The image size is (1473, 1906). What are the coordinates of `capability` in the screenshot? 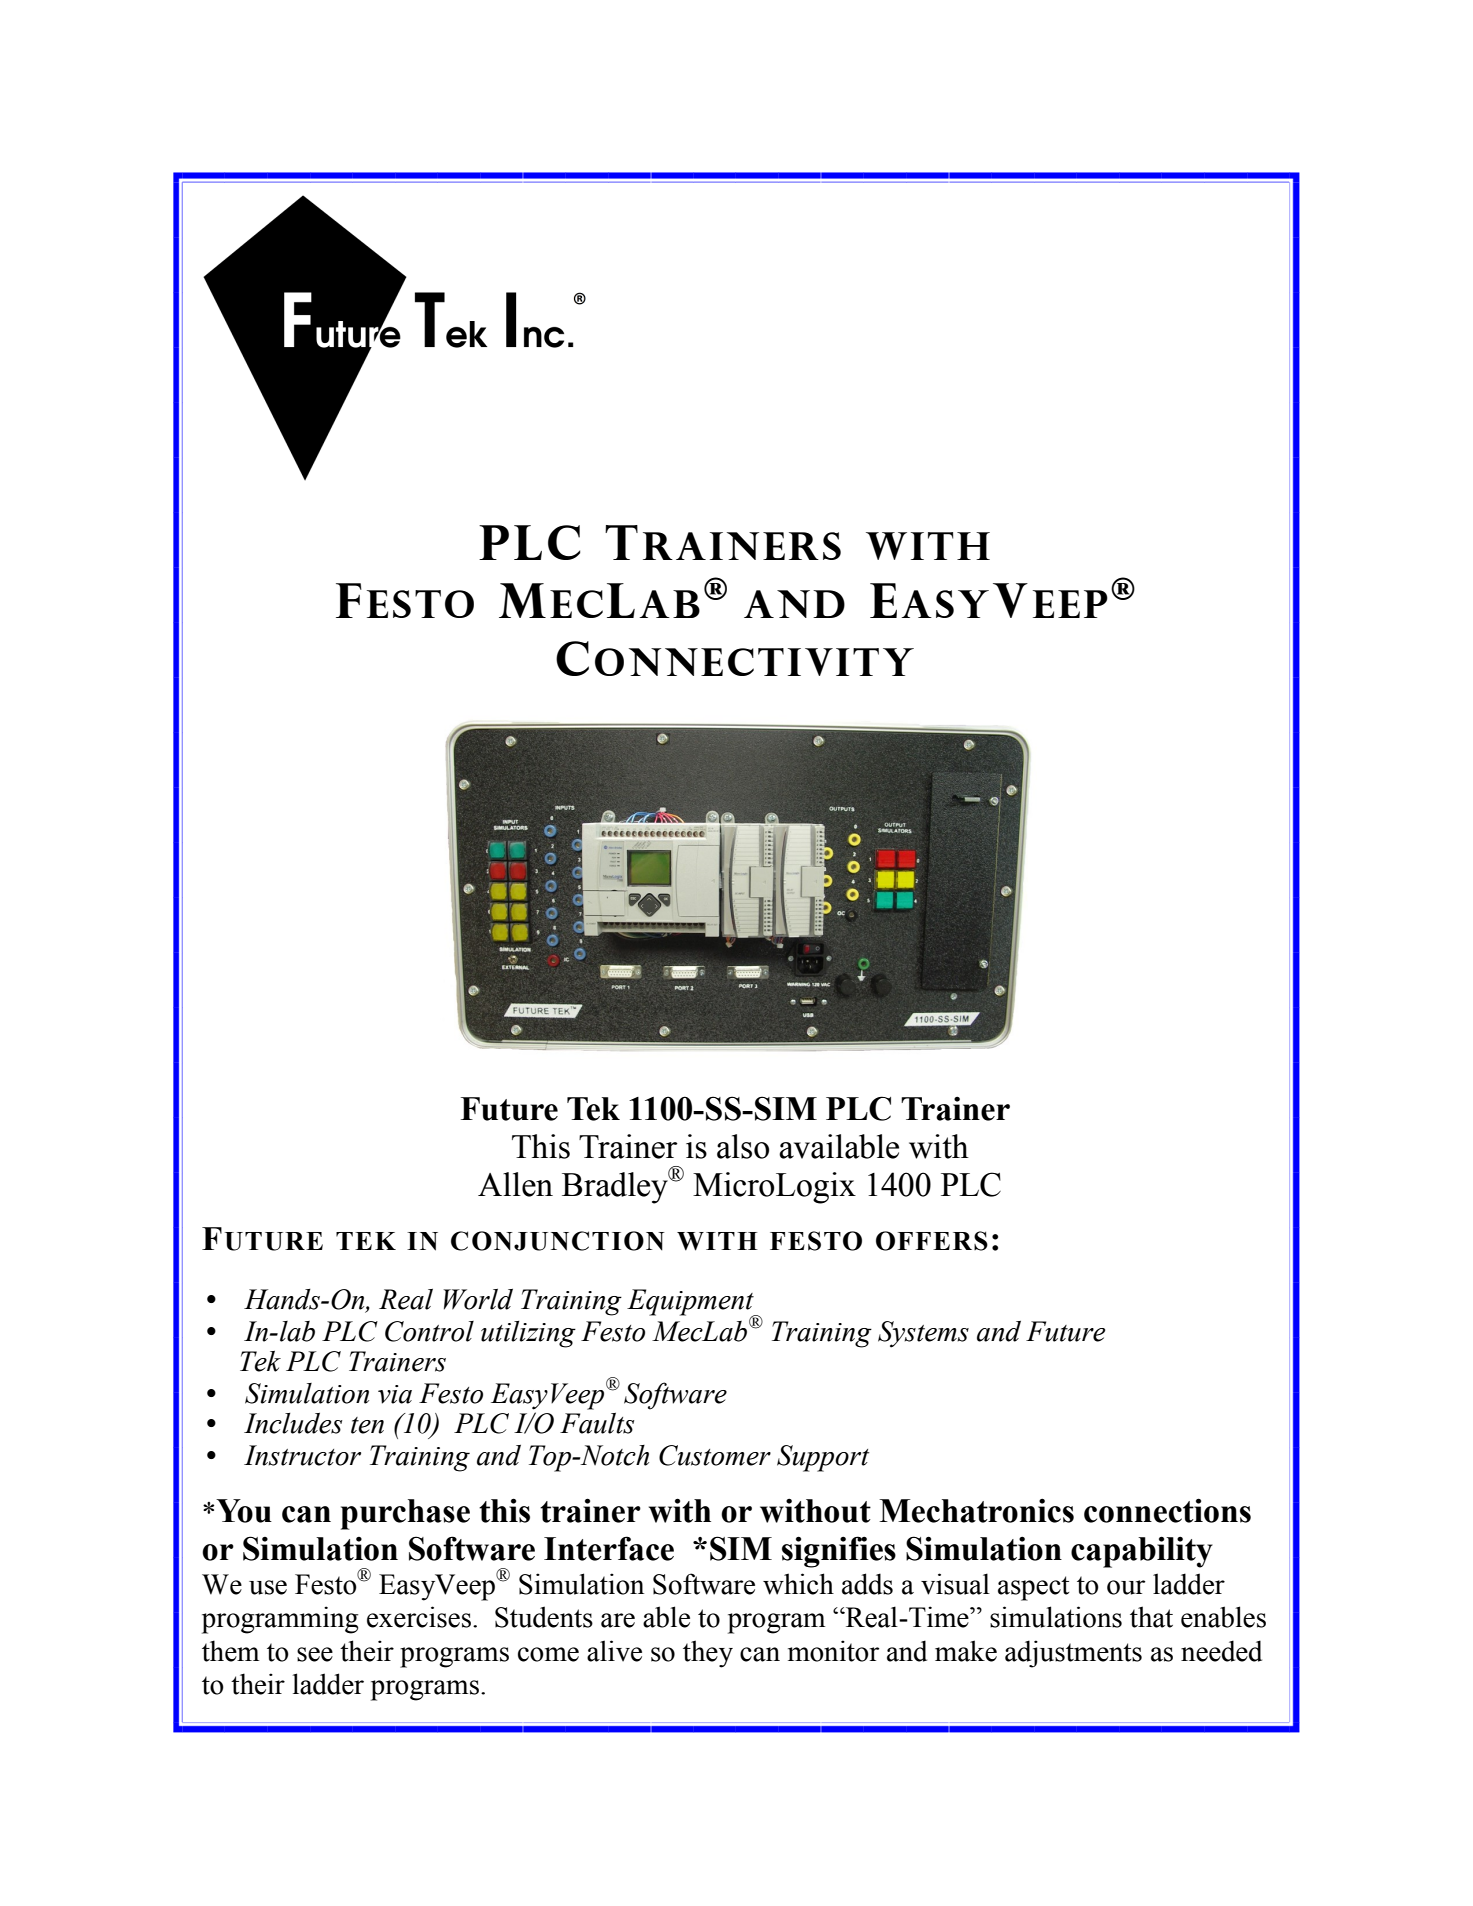 It's located at (1142, 1552).
